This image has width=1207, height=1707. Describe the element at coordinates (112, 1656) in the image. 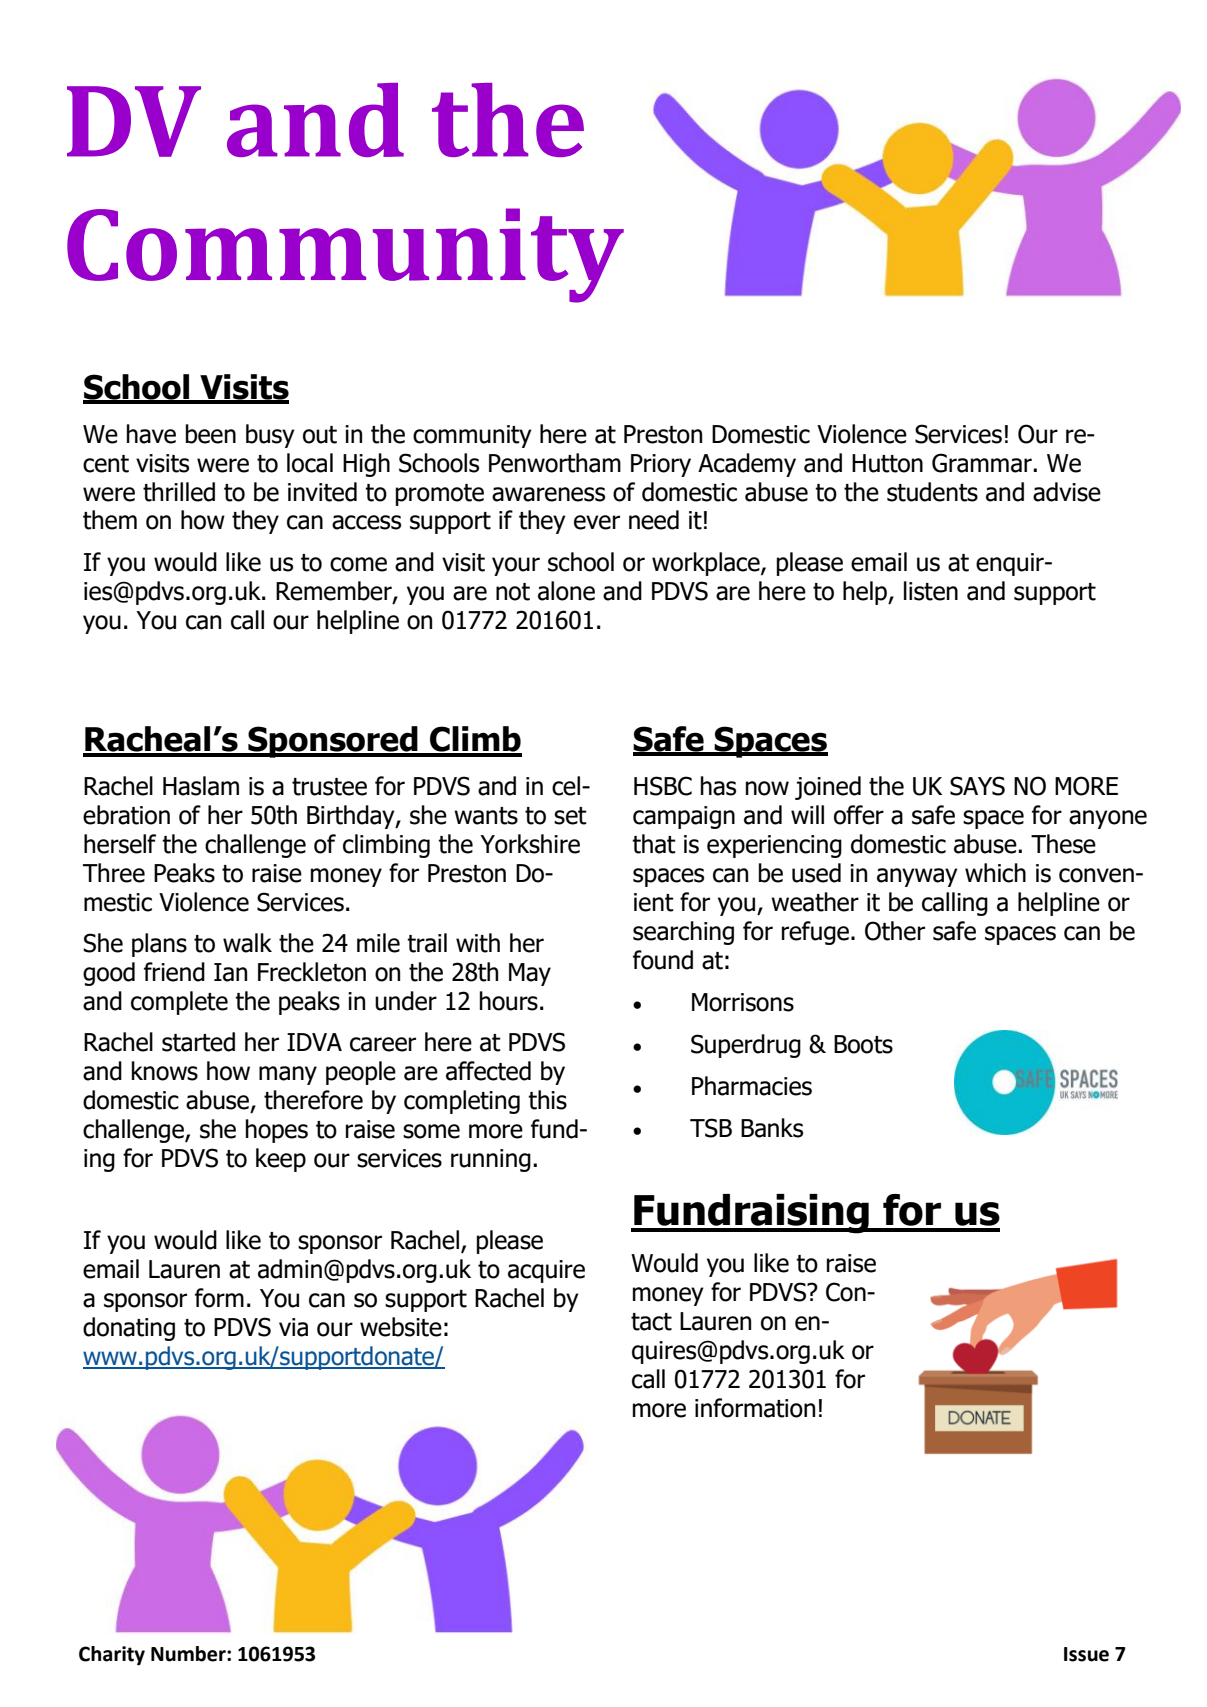

I see `Charity` at that location.
